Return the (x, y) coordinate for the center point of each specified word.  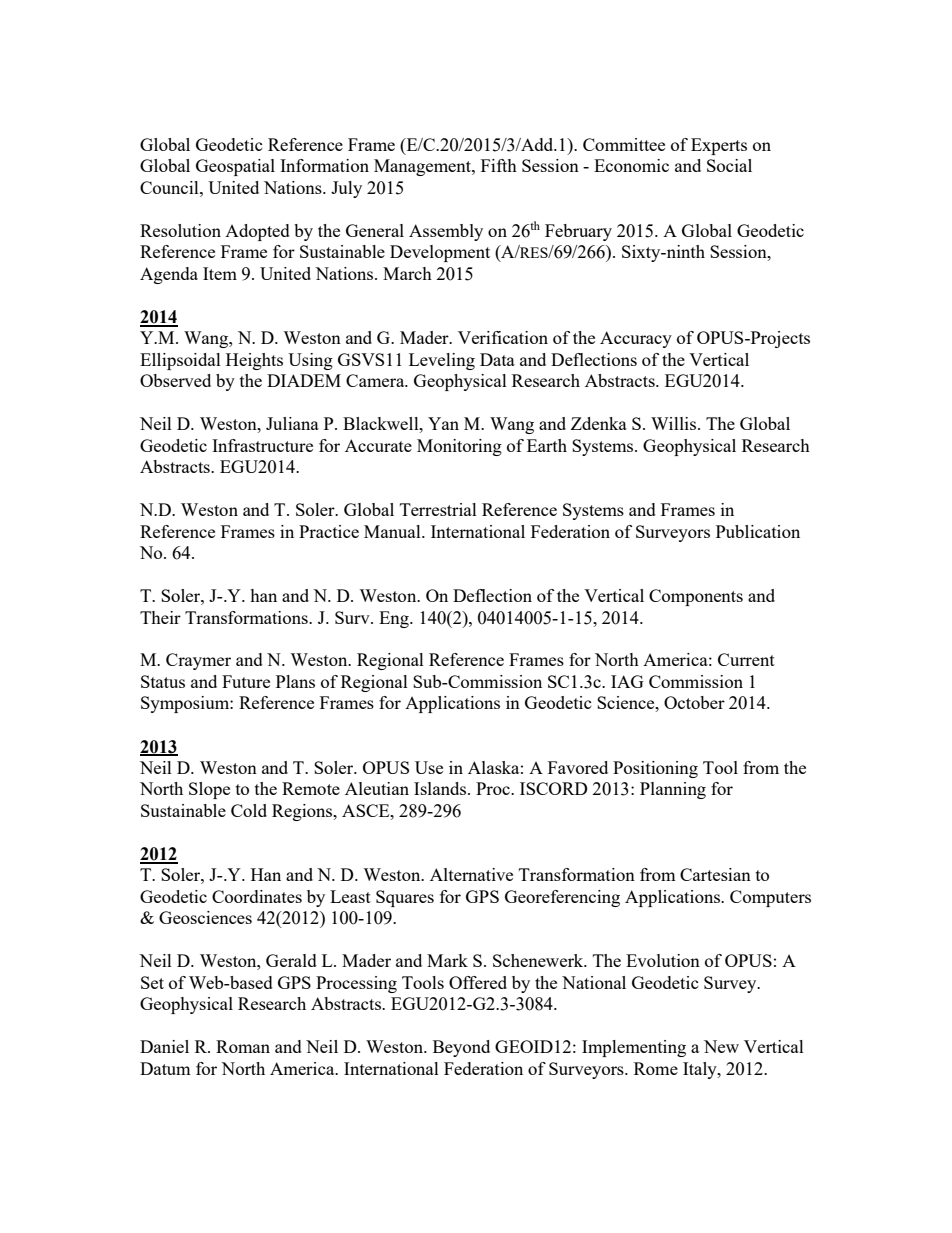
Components (696, 597)
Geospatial (235, 167)
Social (729, 165)
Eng (395, 619)
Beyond (461, 1048)
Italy (701, 1070)
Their (160, 617)
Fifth (499, 165)
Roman (243, 1046)
